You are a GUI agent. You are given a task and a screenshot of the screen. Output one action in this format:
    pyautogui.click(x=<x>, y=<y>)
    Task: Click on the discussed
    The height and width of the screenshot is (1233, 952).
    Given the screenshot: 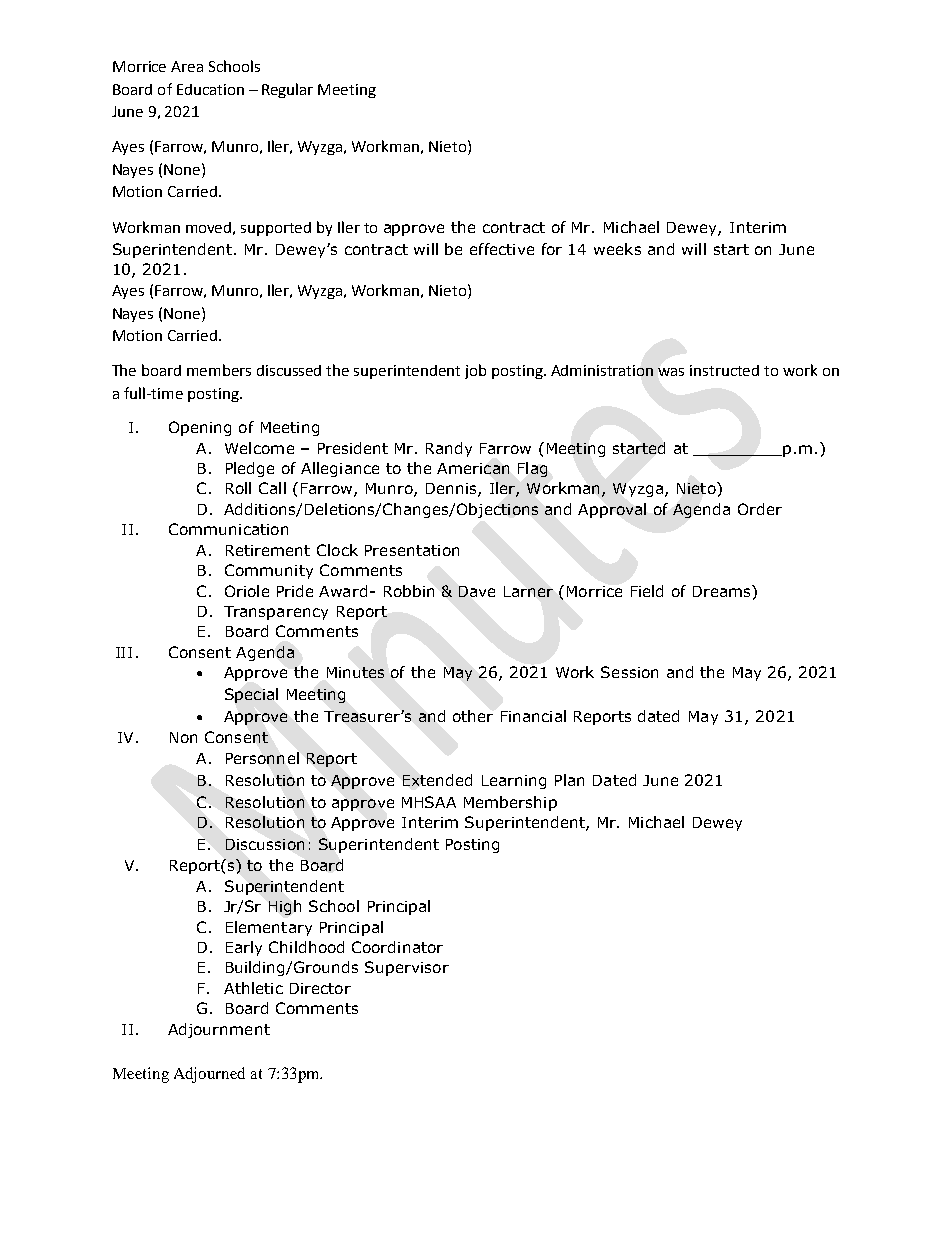 What is the action you would take?
    pyautogui.click(x=289, y=370)
